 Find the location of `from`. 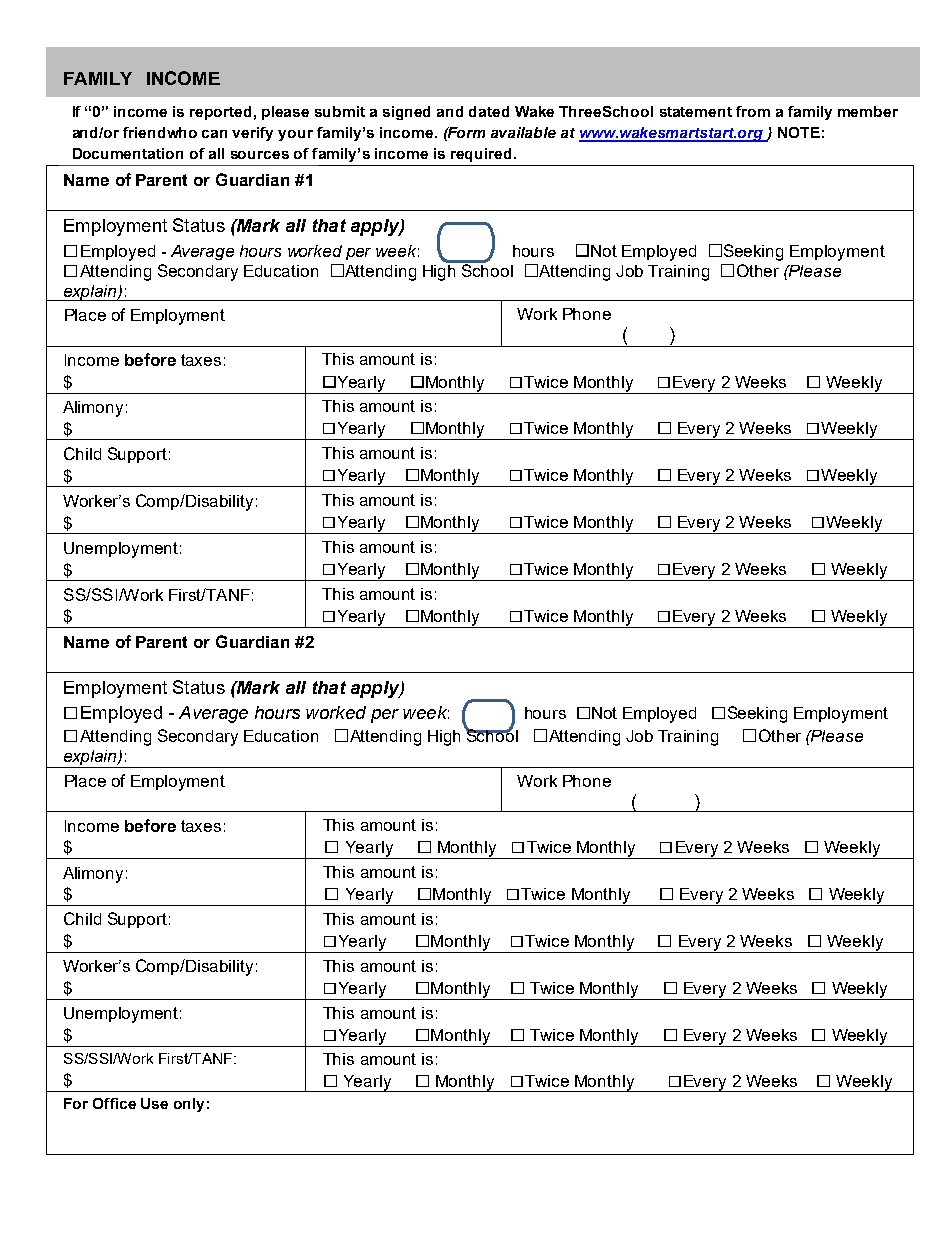

from is located at coordinates (753, 111).
